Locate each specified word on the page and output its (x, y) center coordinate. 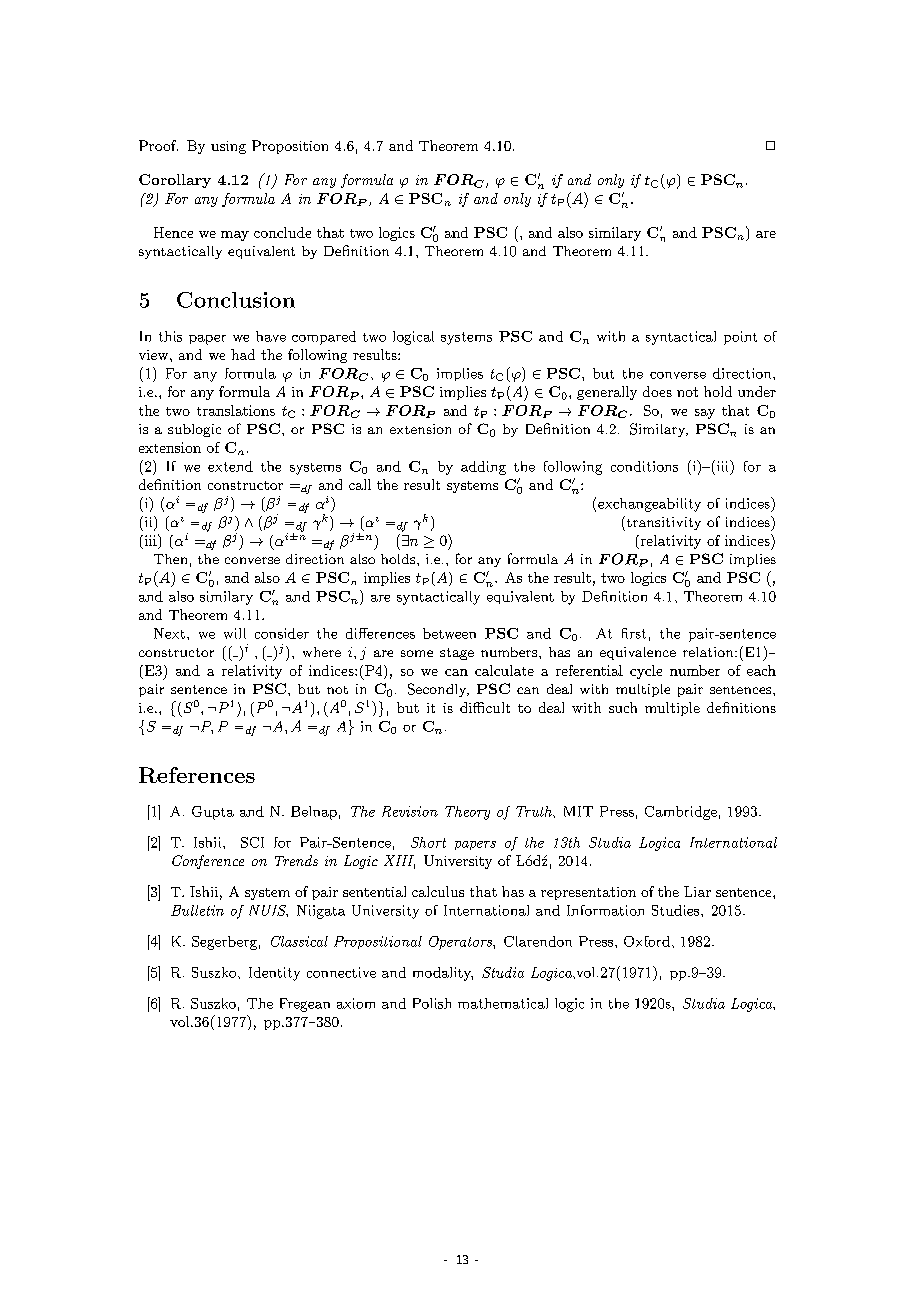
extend (230, 466)
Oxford (647, 941)
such (623, 707)
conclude (282, 232)
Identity (274, 974)
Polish (432, 1003)
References (197, 775)
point (740, 338)
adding (483, 468)
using (228, 147)
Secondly (438, 690)
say (705, 414)
